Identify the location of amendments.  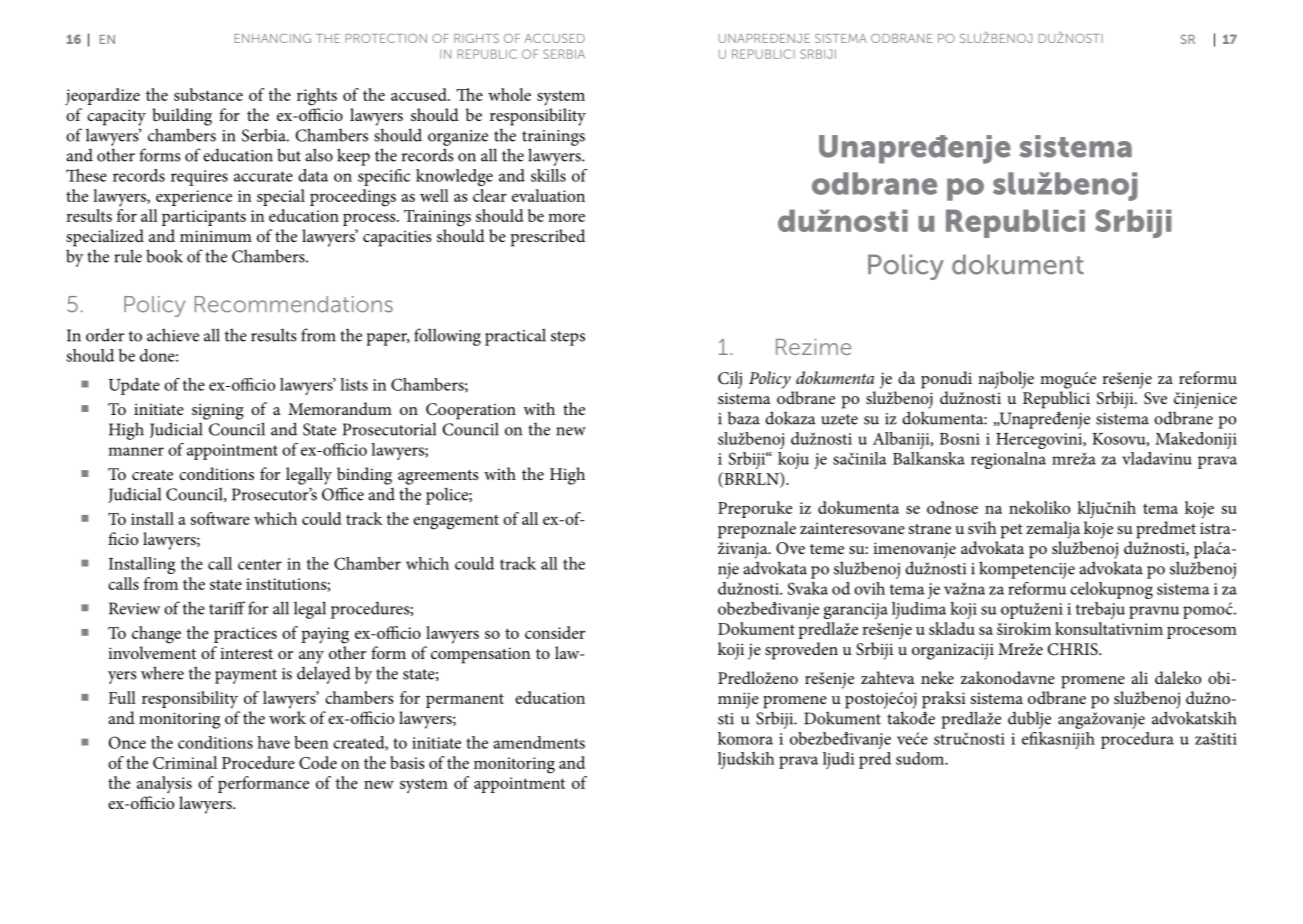
(539, 742).
